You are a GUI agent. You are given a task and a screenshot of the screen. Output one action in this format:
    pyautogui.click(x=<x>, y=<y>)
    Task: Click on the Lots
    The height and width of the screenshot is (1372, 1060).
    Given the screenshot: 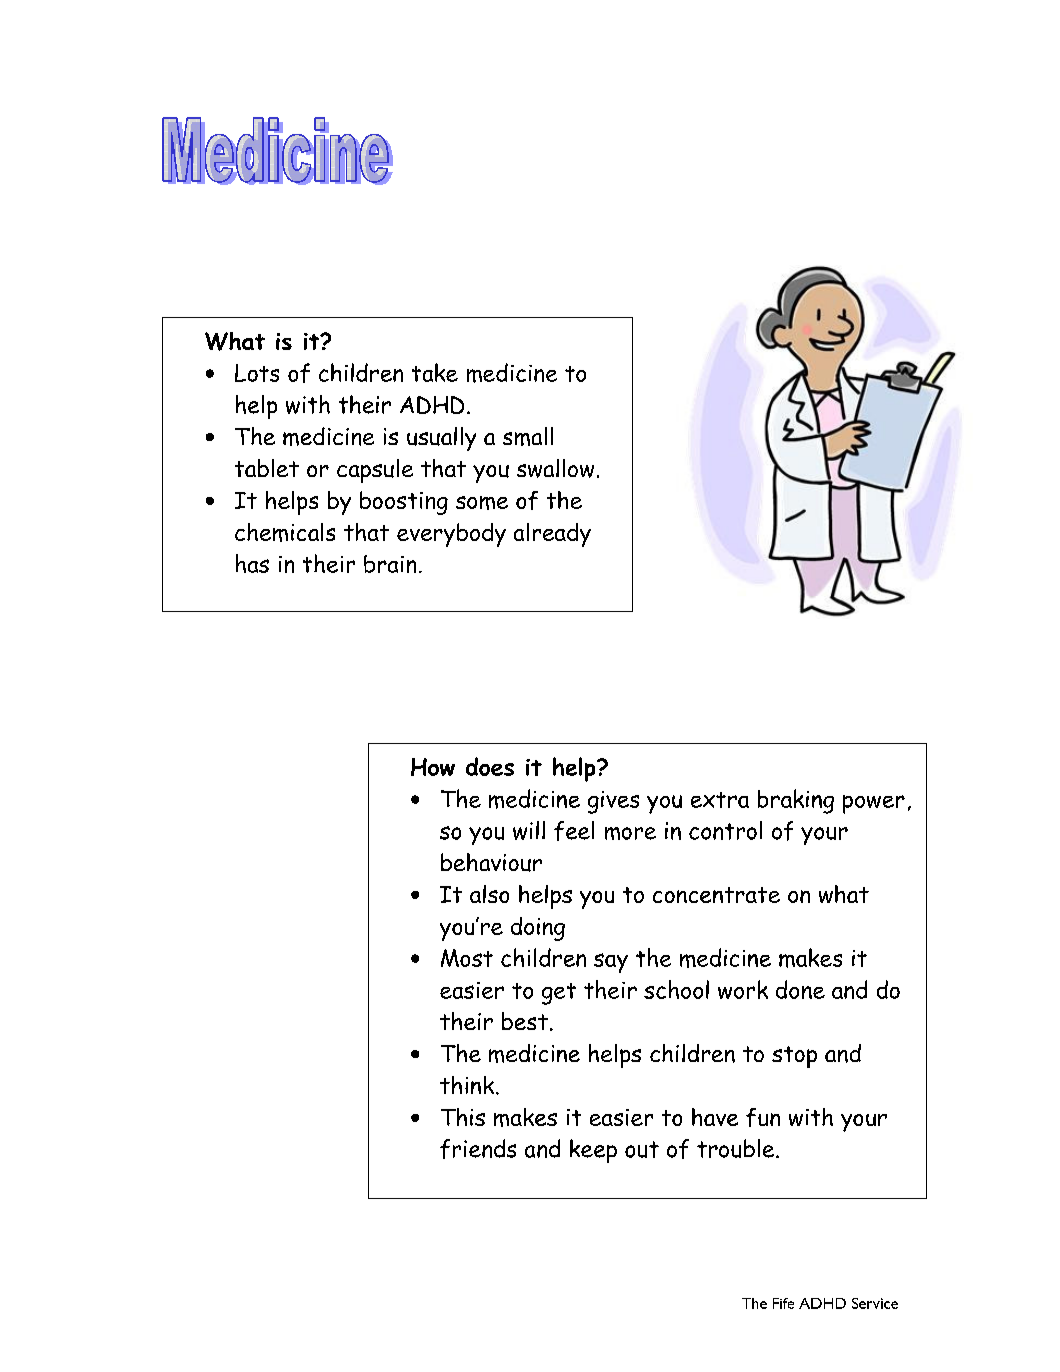 What is the action you would take?
    pyautogui.click(x=257, y=373)
